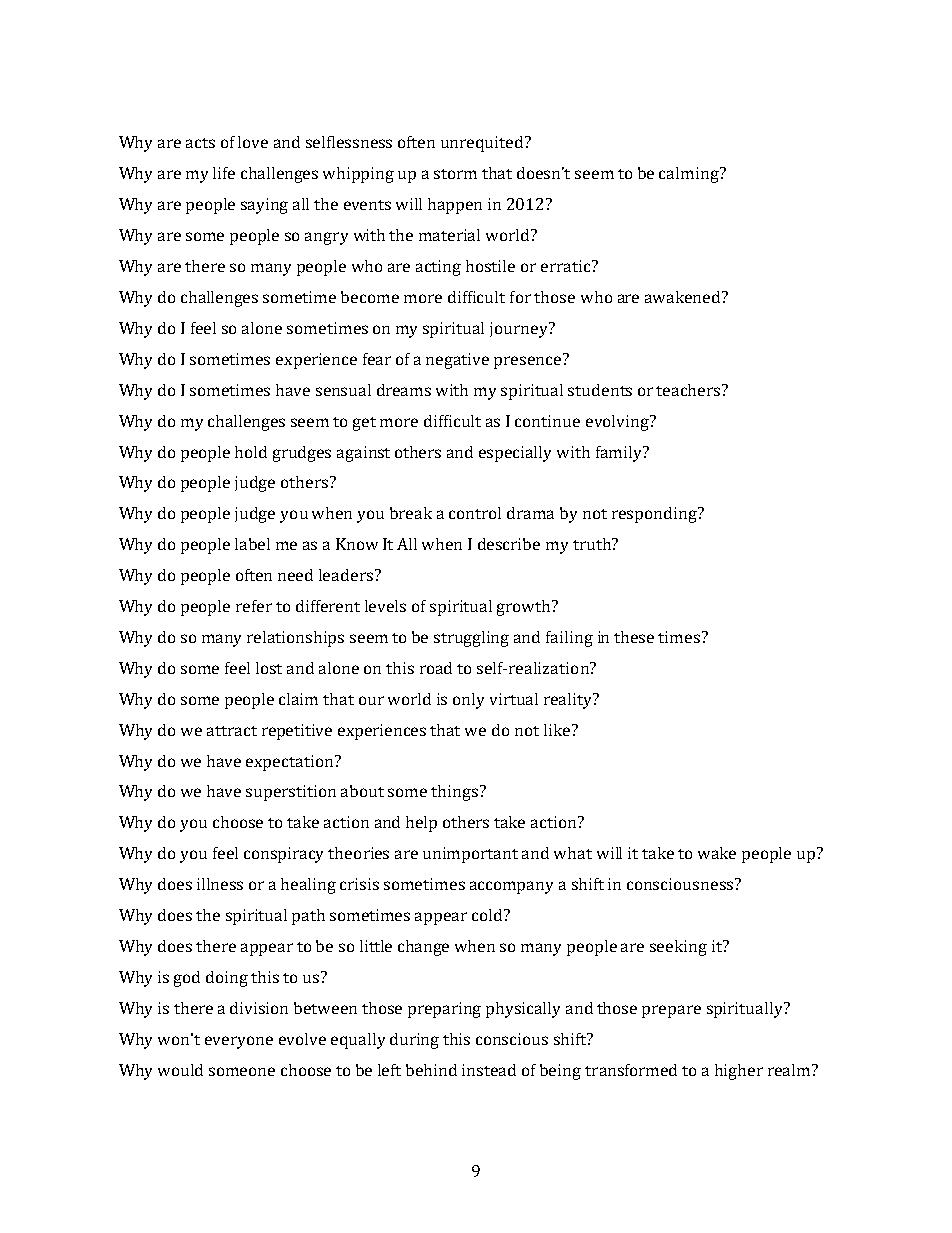 This screenshot has width=952, height=1233. I want to click on life, so click(224, 173).
